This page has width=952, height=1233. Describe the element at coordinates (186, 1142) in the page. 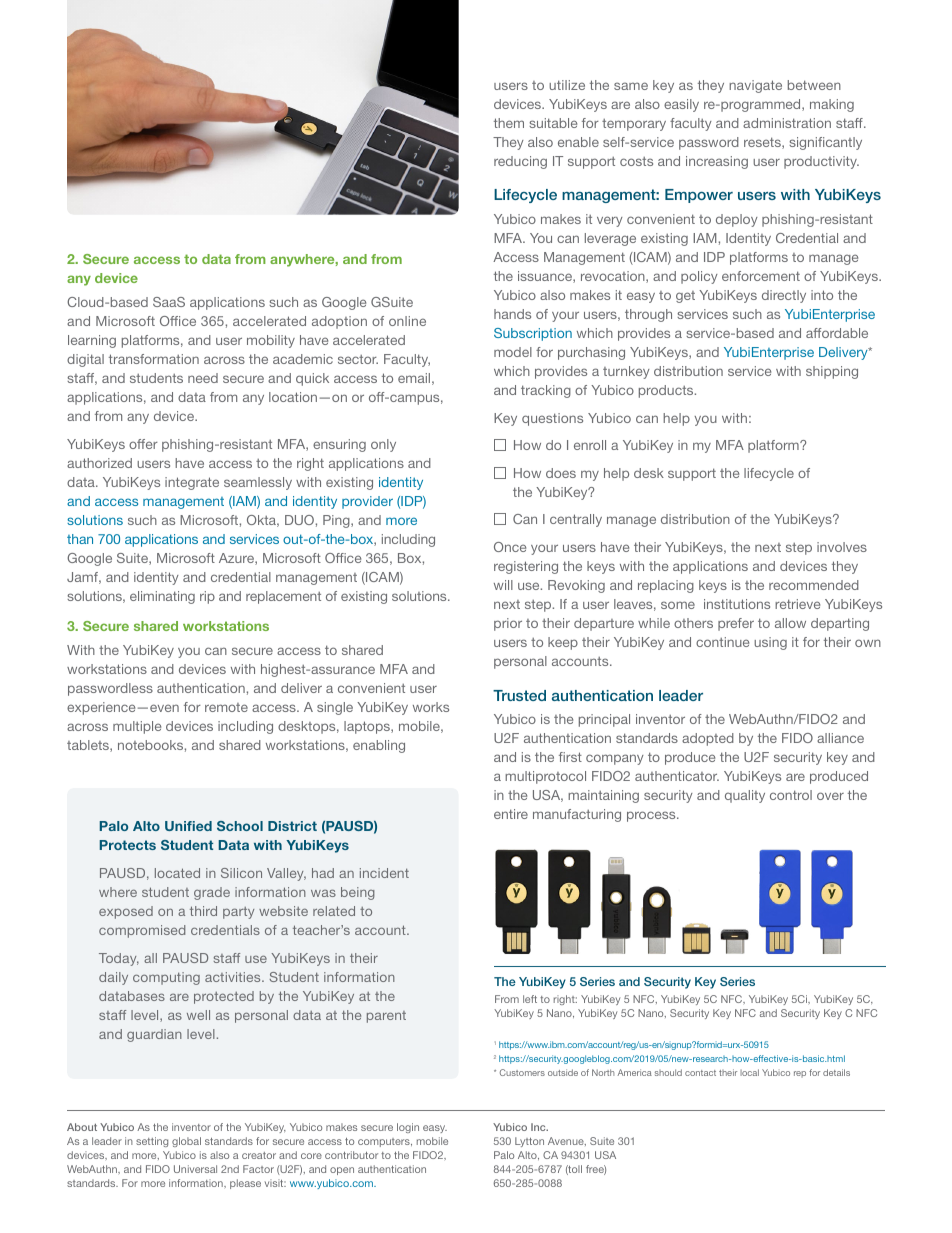

I see `global` at that location.
